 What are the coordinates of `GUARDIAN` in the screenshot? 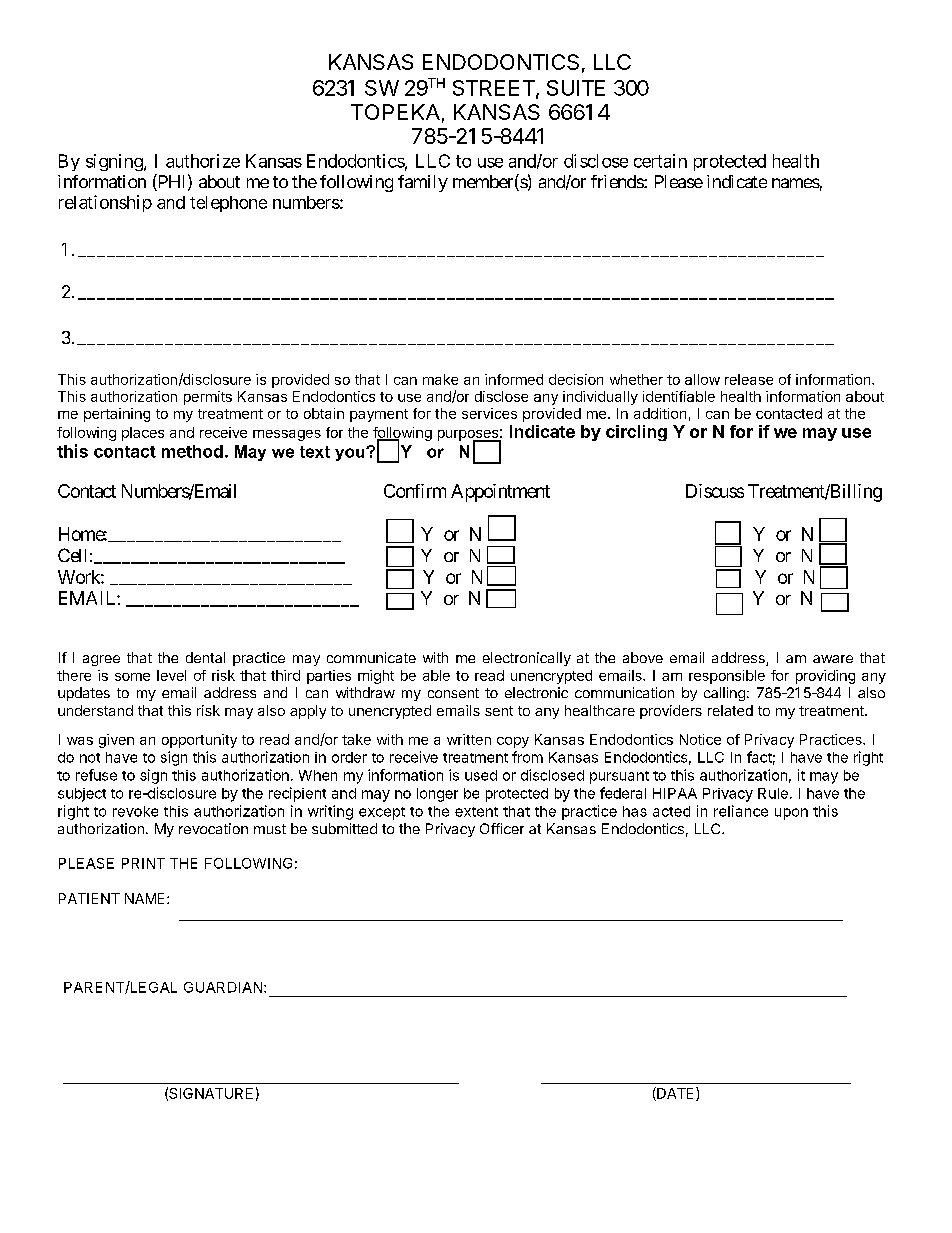 It's located at (223, 987).
